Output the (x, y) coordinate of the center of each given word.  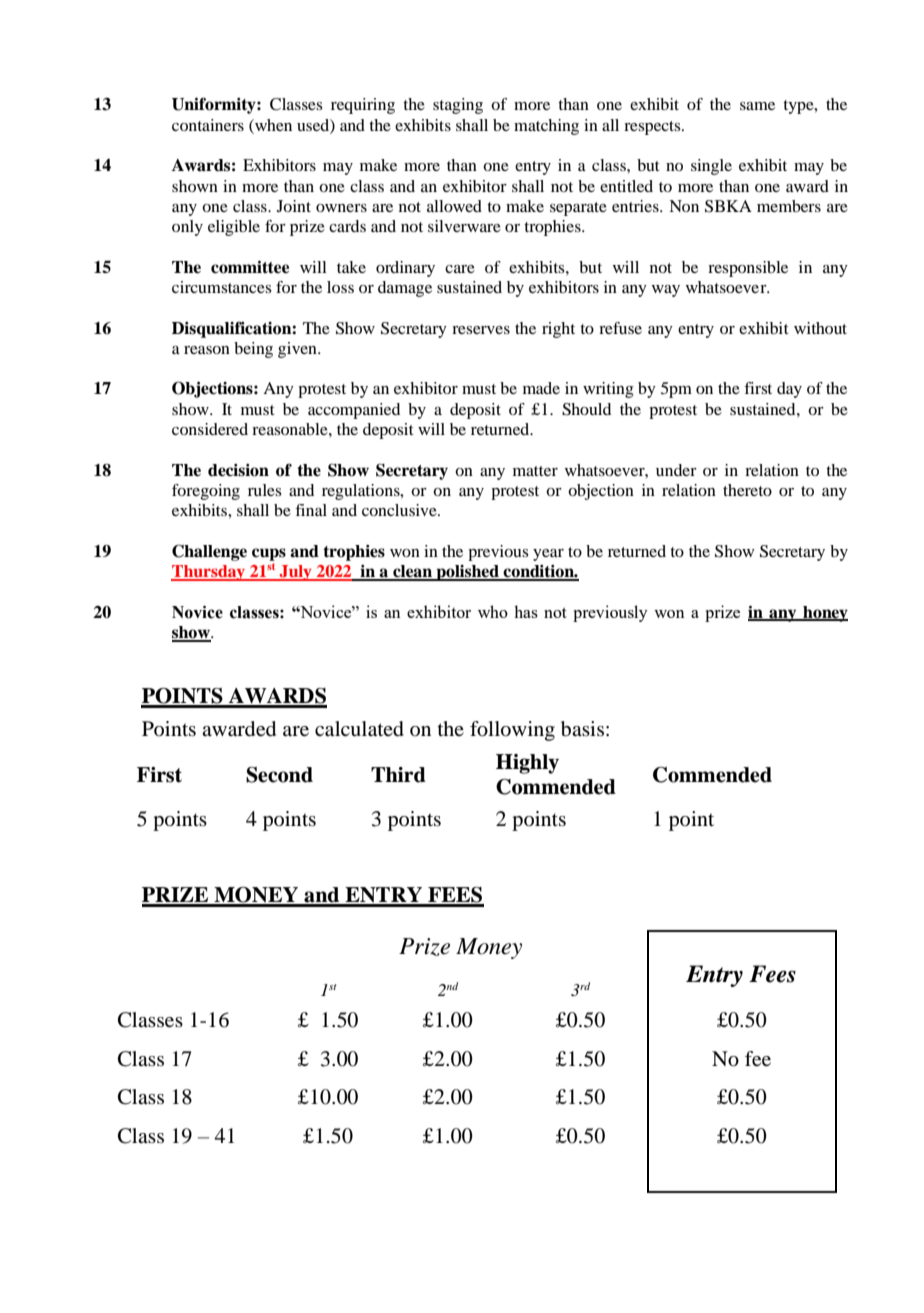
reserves (481, 330)
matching (546, 127)
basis (582, 729)
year (548, 555)
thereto (747, 490)
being (253, 350)
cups (269, 554)
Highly (527, 764)
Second (279, 775)
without (820, 328)
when (272, 125)
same (757, 106)
